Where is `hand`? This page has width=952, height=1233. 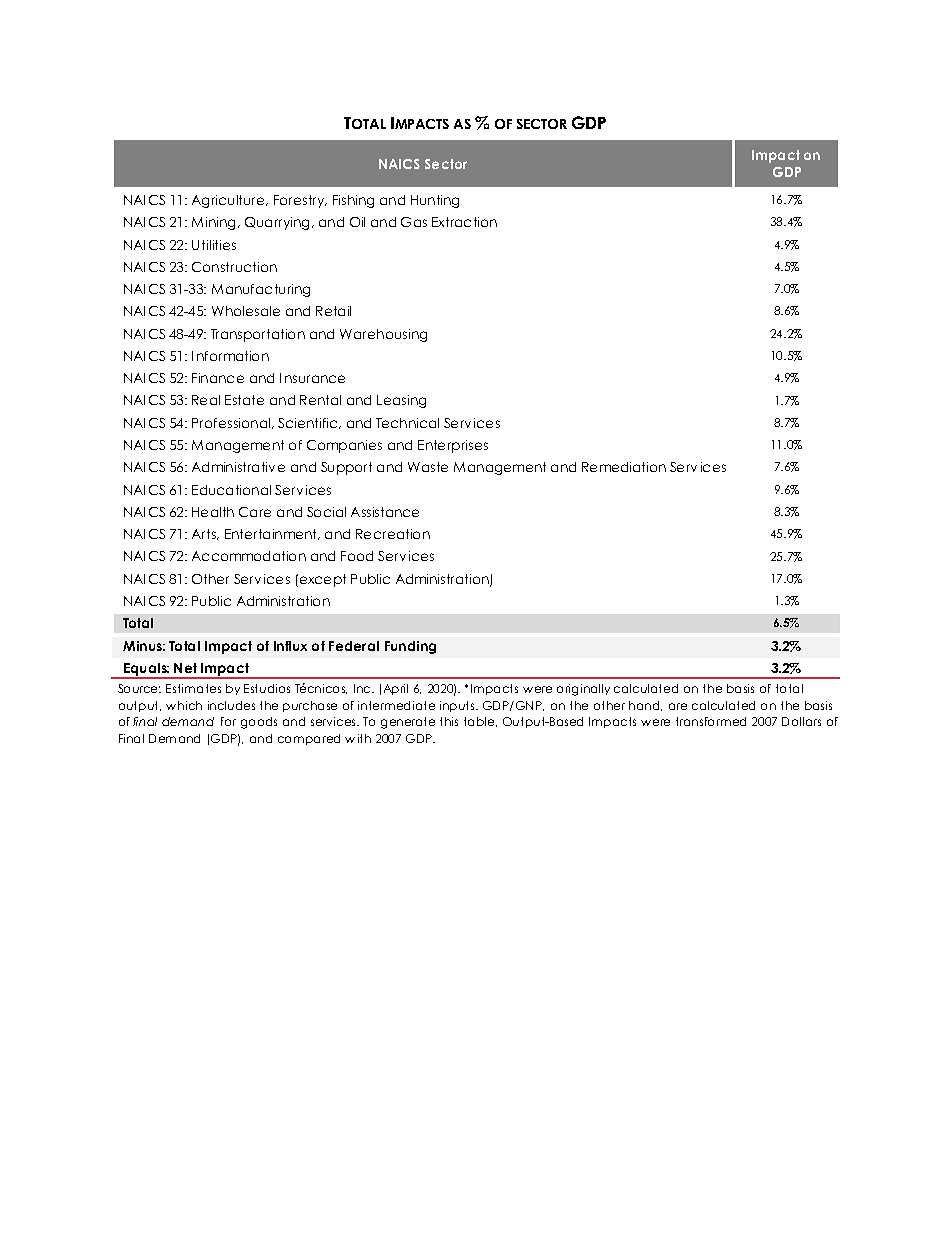 hand is located at coordinates (645, 706).
